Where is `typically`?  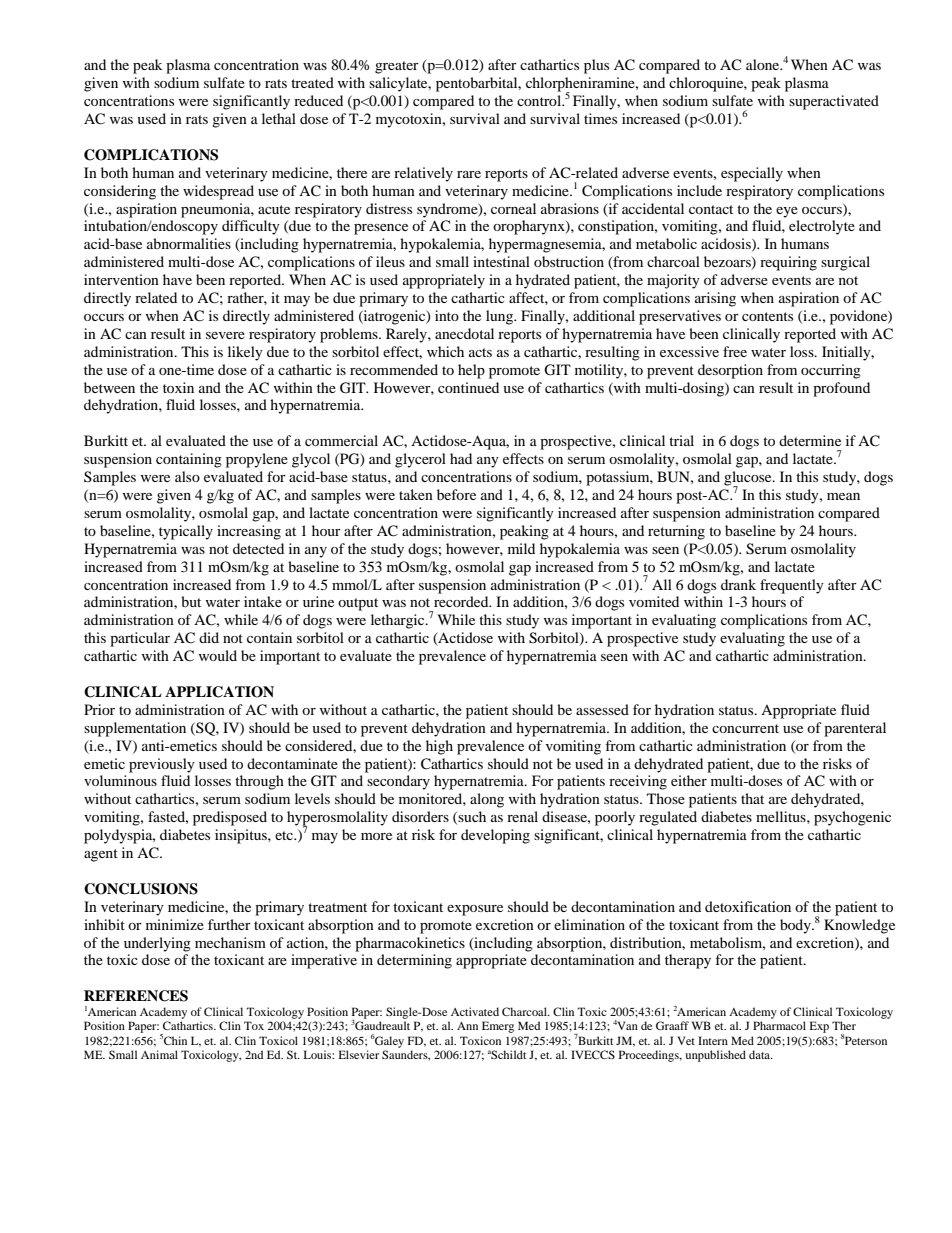 typically is located at coordinates (186, 532).
